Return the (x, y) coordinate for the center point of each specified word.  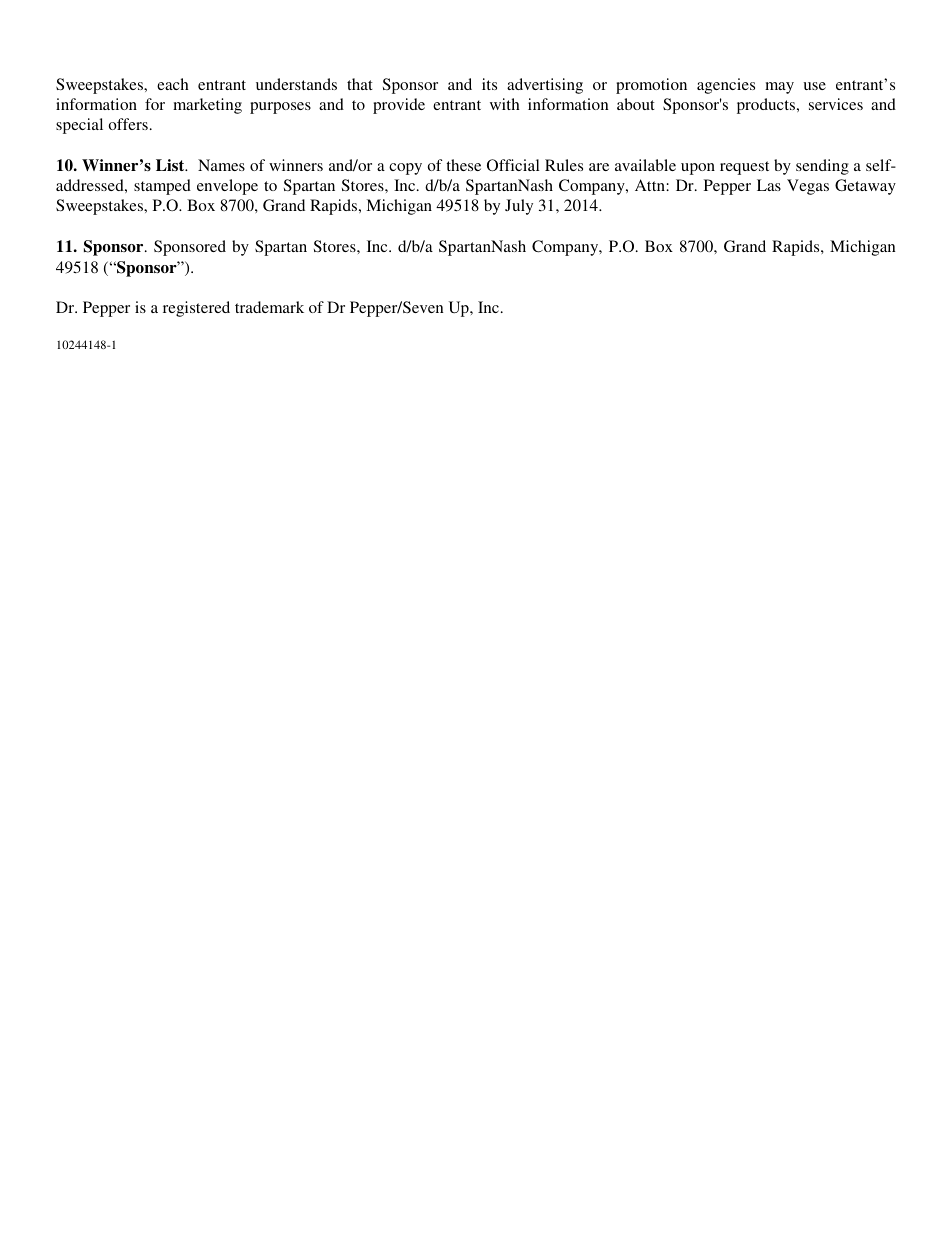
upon (698, 169)
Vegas (808, 187)
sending (822, 167)
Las (769, 185)
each (173, 84)
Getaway (865, 187)
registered (196, 309)
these (463, 165)
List (171, 165)
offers (128, 124)
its (489, 84)
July (519, 207)
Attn (651, 185)
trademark (269, 307)
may (779, 88)
